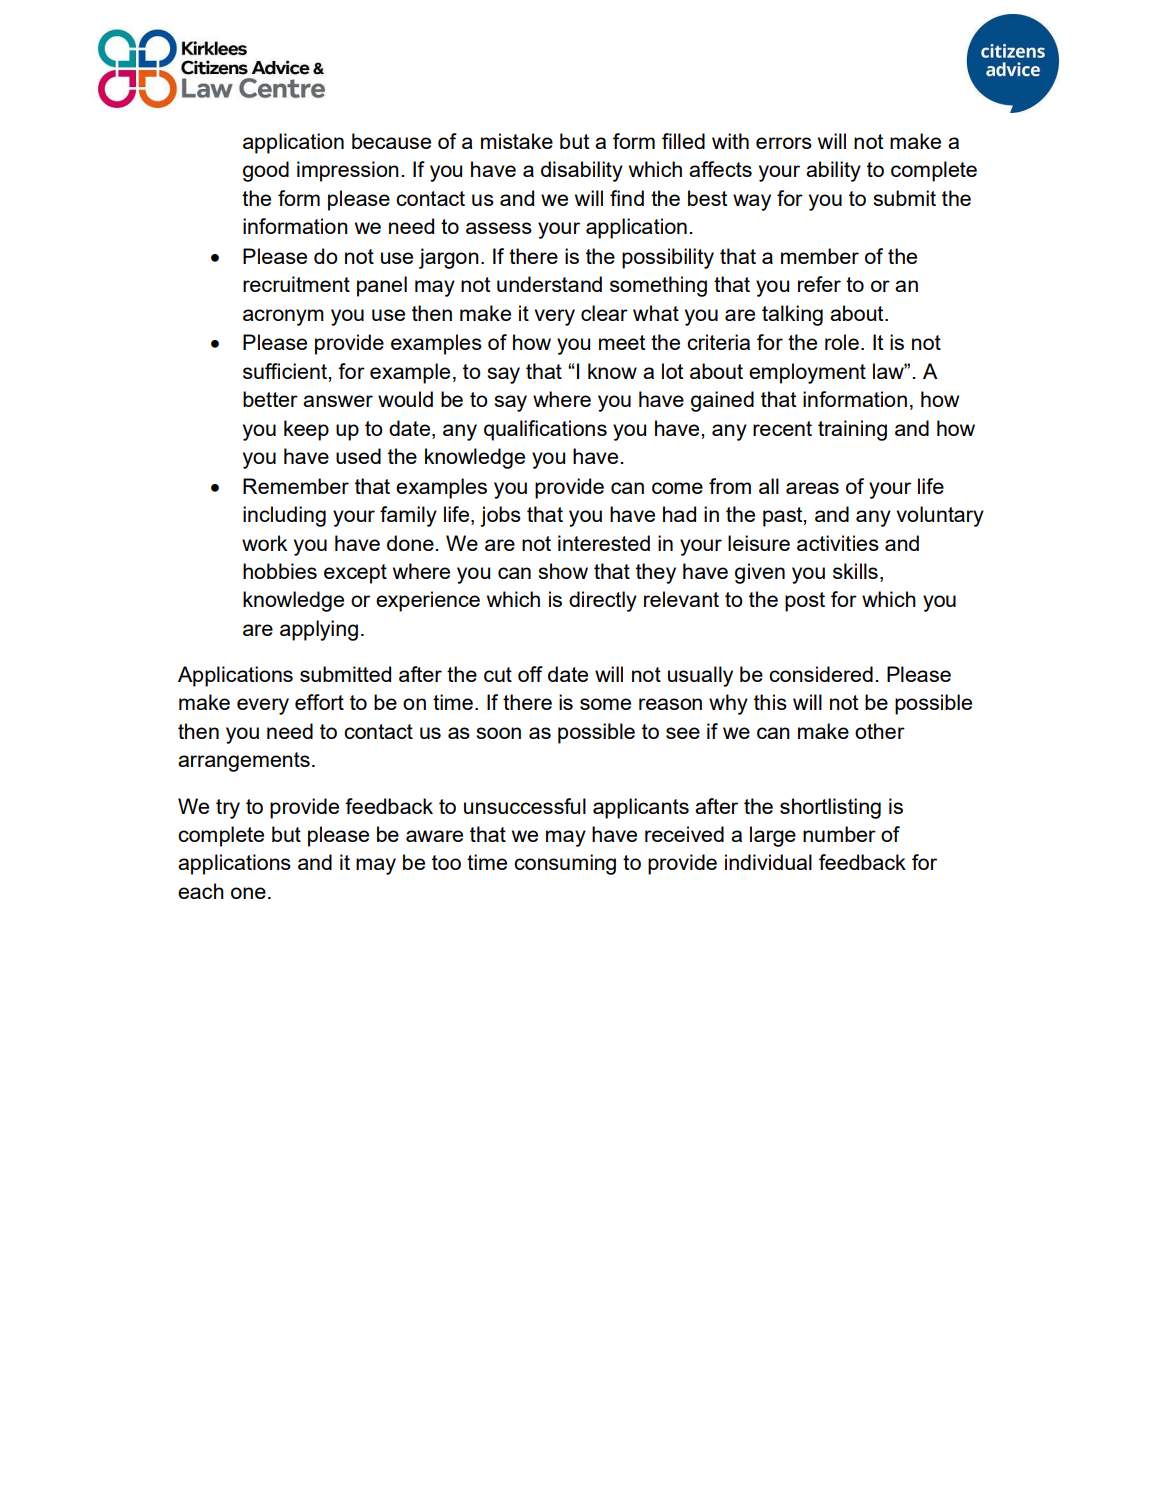 The height and width of the document is (1507, 1164). What do you see at coordinates (266, 171) in the document?
I see `good` at bounding box center [266, 171].
